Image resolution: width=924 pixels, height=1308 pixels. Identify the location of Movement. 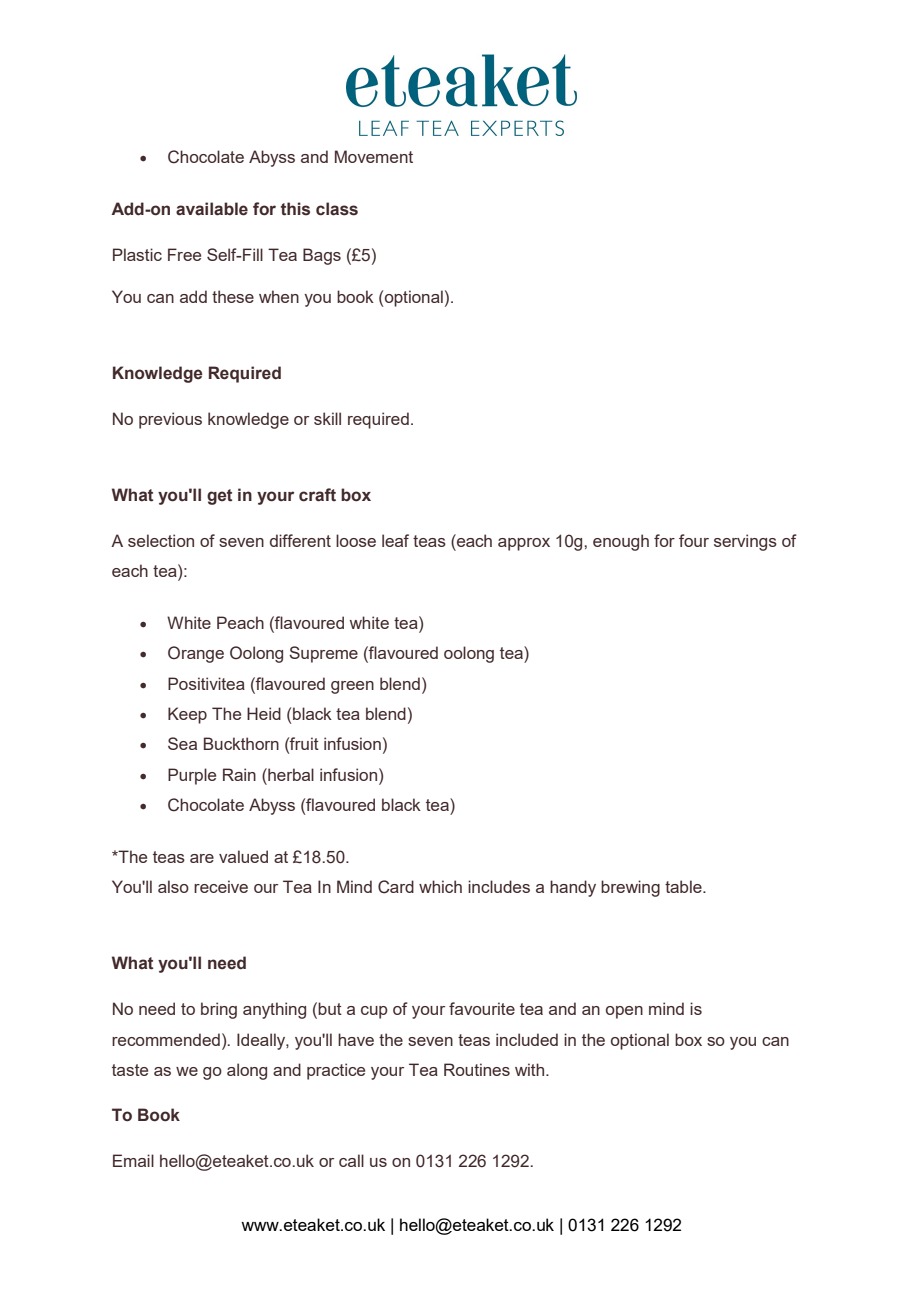
(374, 156).
